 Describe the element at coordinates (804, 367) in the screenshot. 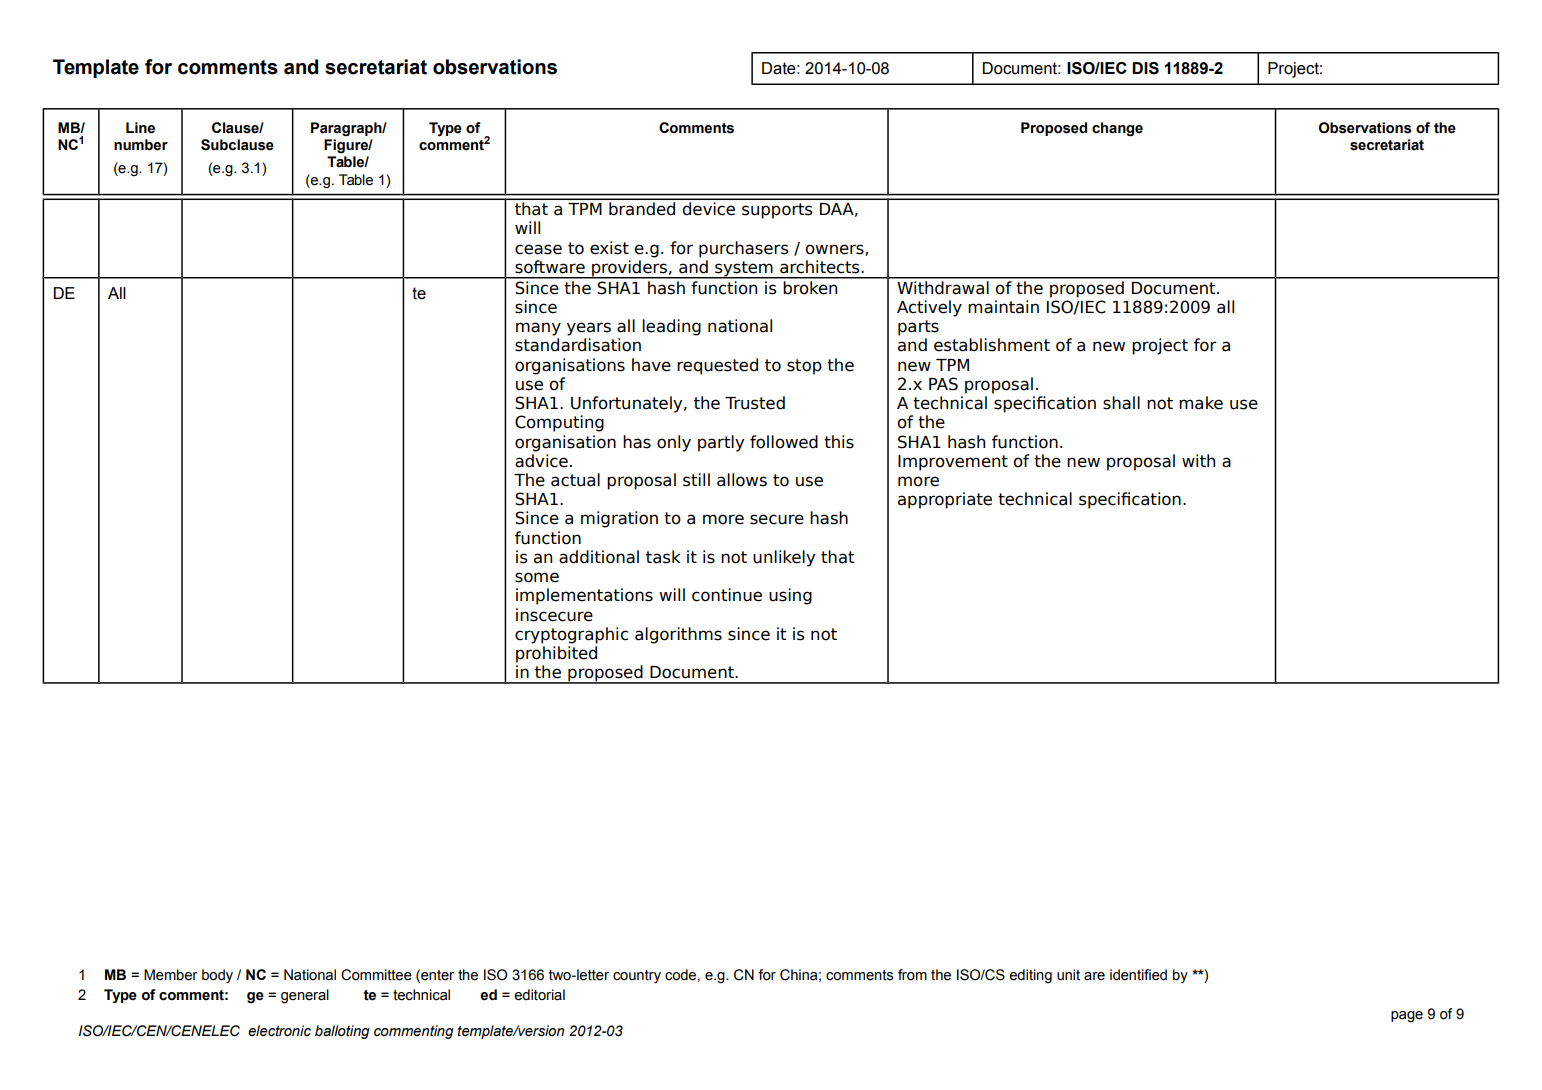

I see `stop` at that location.
